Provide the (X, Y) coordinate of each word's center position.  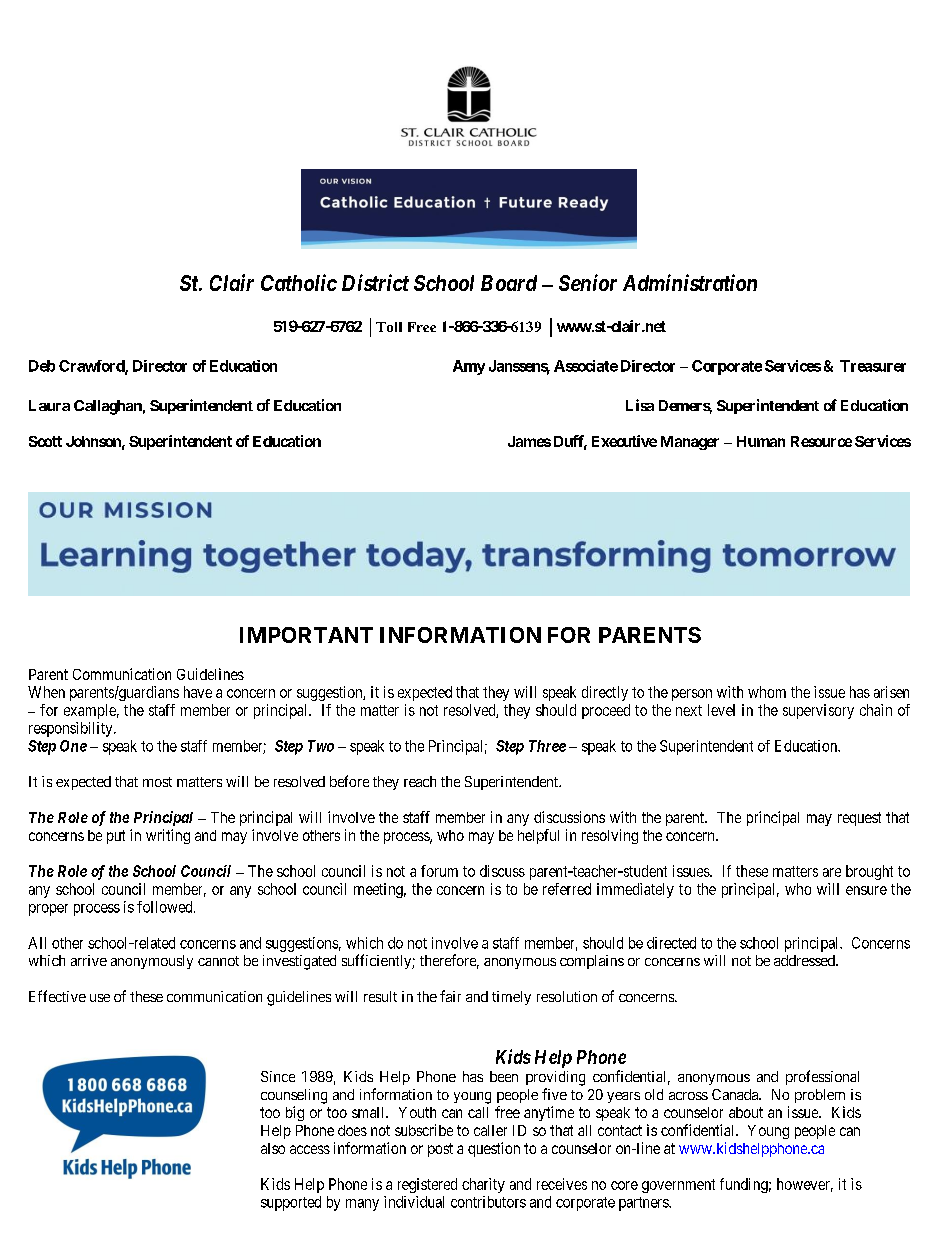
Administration (690, 282)
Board (509, 283)
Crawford (92, 367)
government (678, 1186)
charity (483, 1185)
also (273, 1148)
